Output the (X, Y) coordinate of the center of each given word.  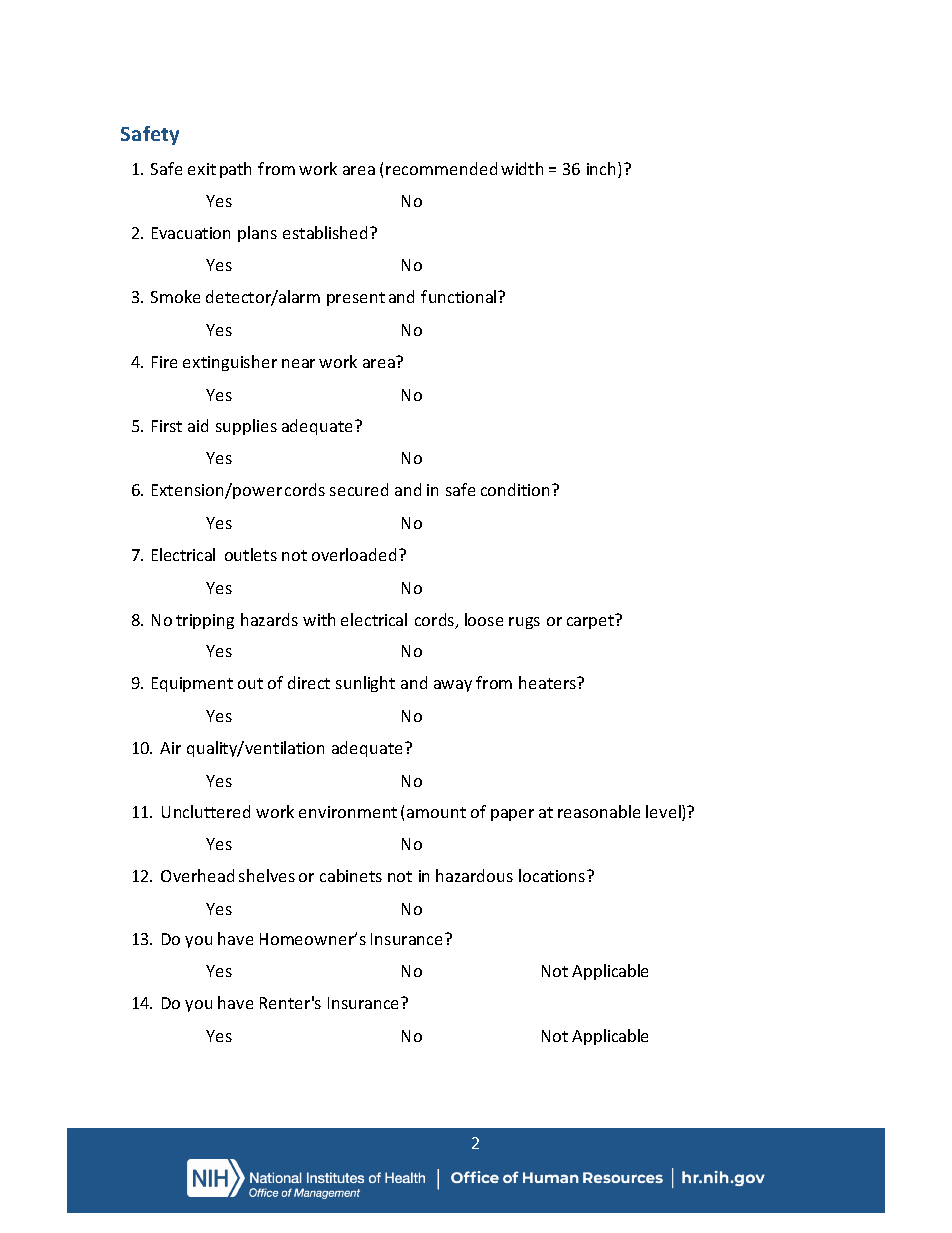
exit (202, 169)
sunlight (365, 684)
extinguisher (230, 363)
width (522, 168)
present (356, 299)
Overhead (197, 875)
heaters (549, 682)
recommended (441, 168)
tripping (205, 621)
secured (359, 489)
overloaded (354, 554)
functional (460, 296)
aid (198, 425)
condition (515, 489)
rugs (524, 623)
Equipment (192, 684)
